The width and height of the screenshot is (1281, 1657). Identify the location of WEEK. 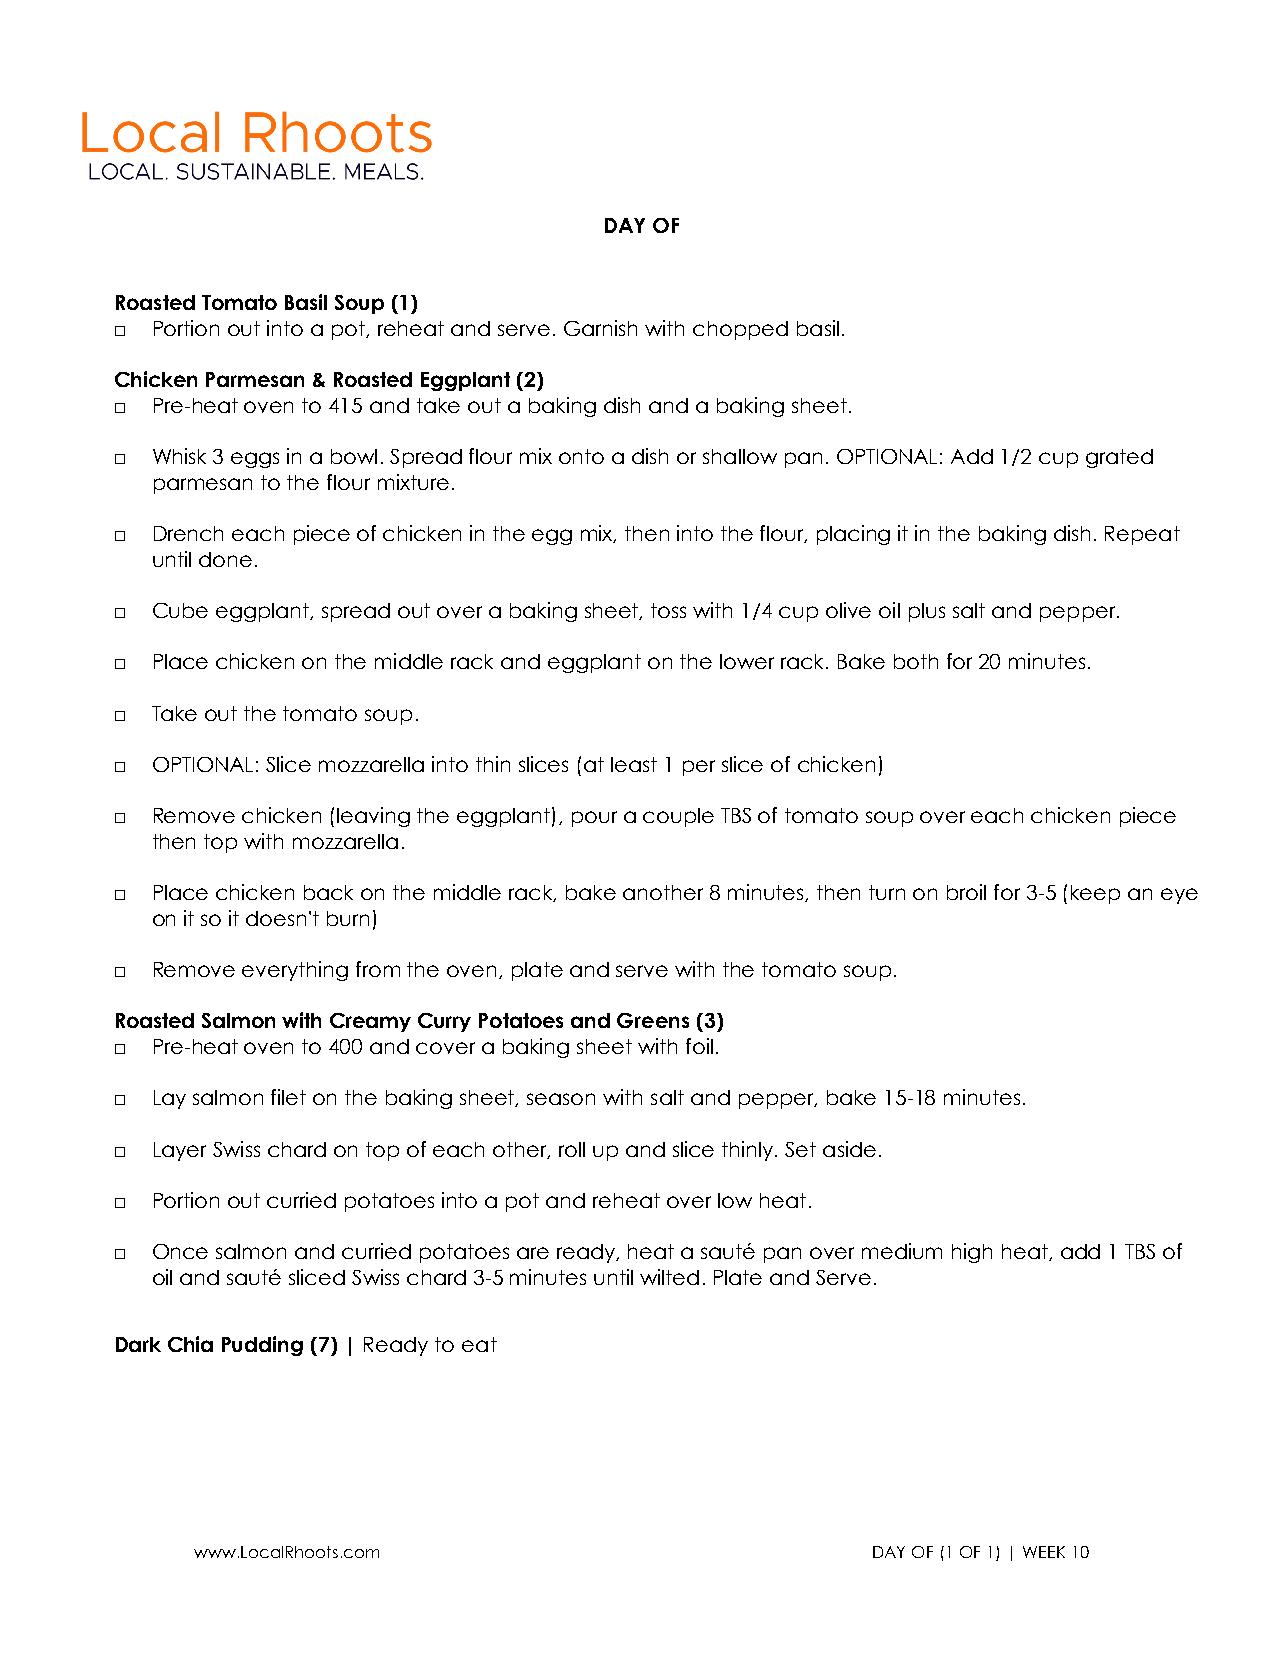
(1044, 1552).
